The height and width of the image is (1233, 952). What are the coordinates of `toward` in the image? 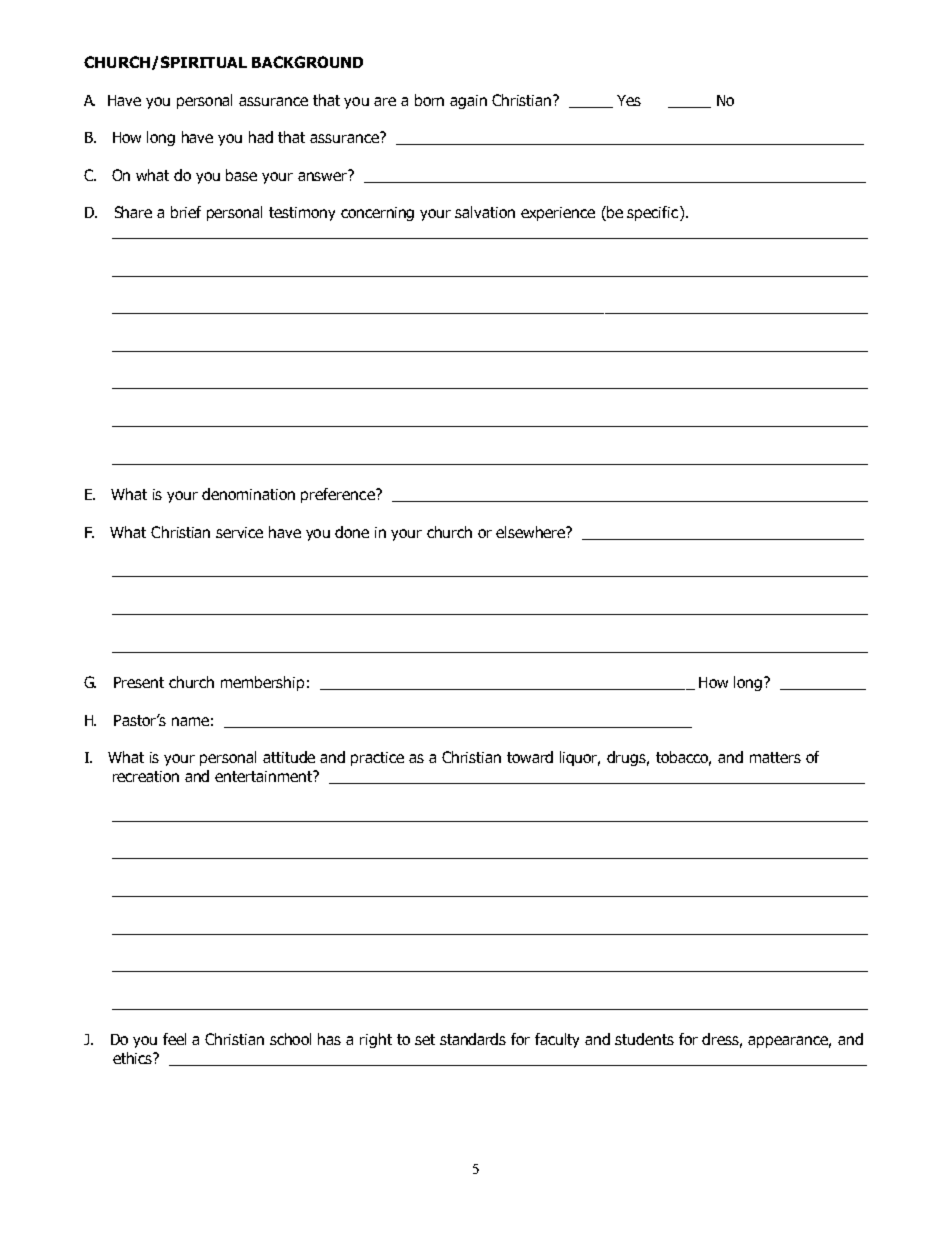 It's located at (530, 757).
